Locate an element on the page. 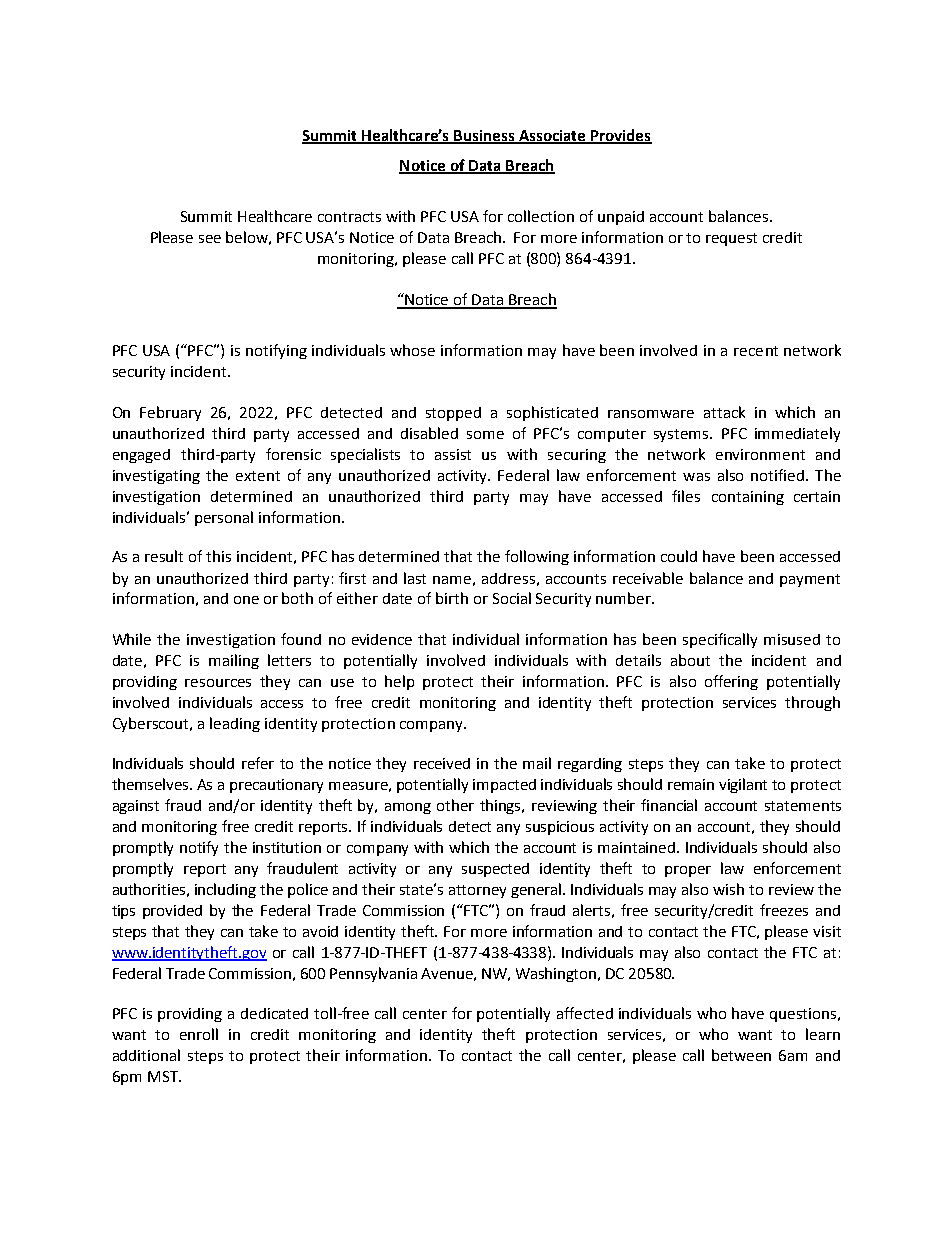 The width and height of the image is (952, 1233). affected is located at coordinates (585, 1013).
